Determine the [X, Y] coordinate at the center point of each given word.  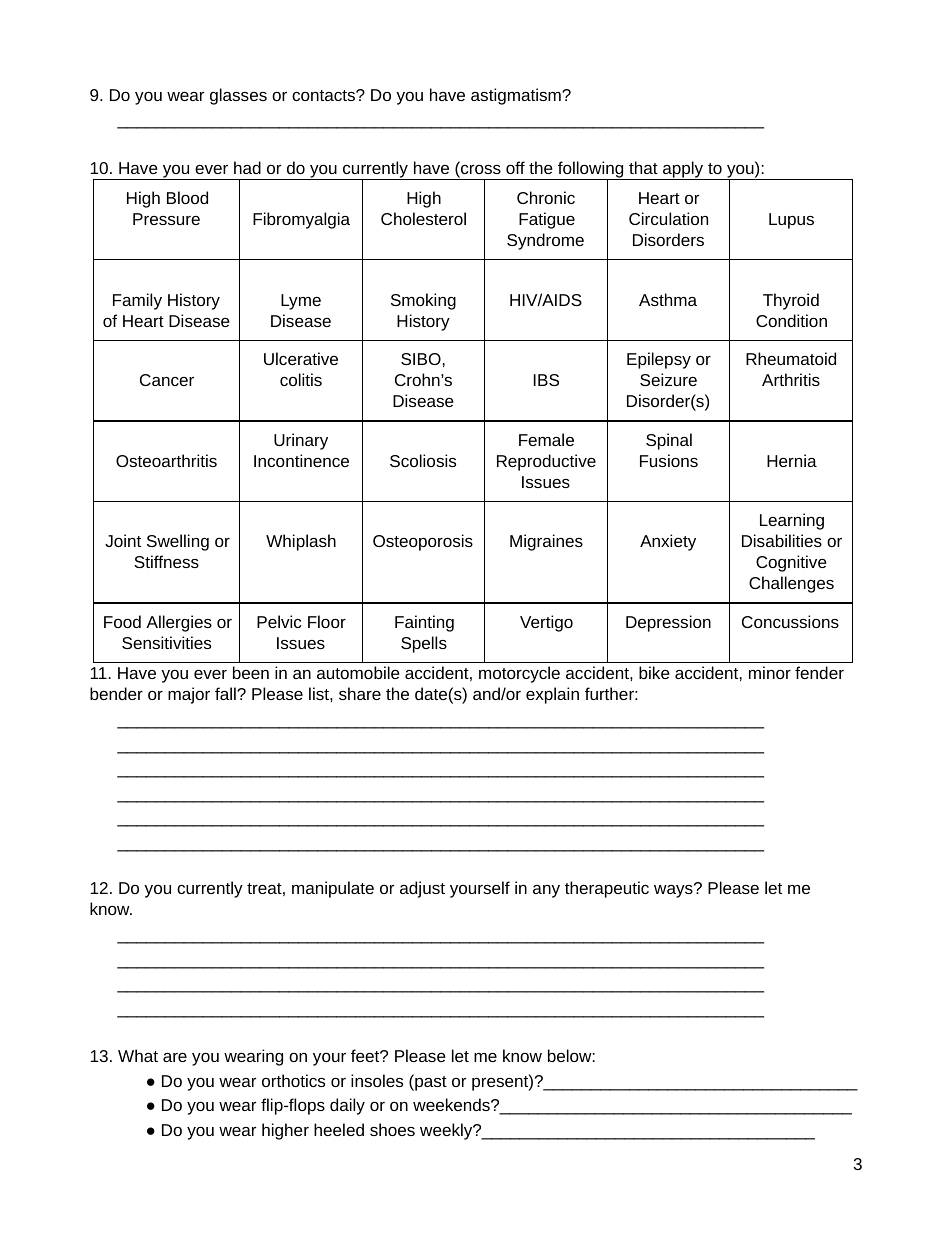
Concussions [790, 621]
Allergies [179, 623]
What [138, 1055]
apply [683, 170]
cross [480, 171]
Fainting [424, 623]
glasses [238, 96]
